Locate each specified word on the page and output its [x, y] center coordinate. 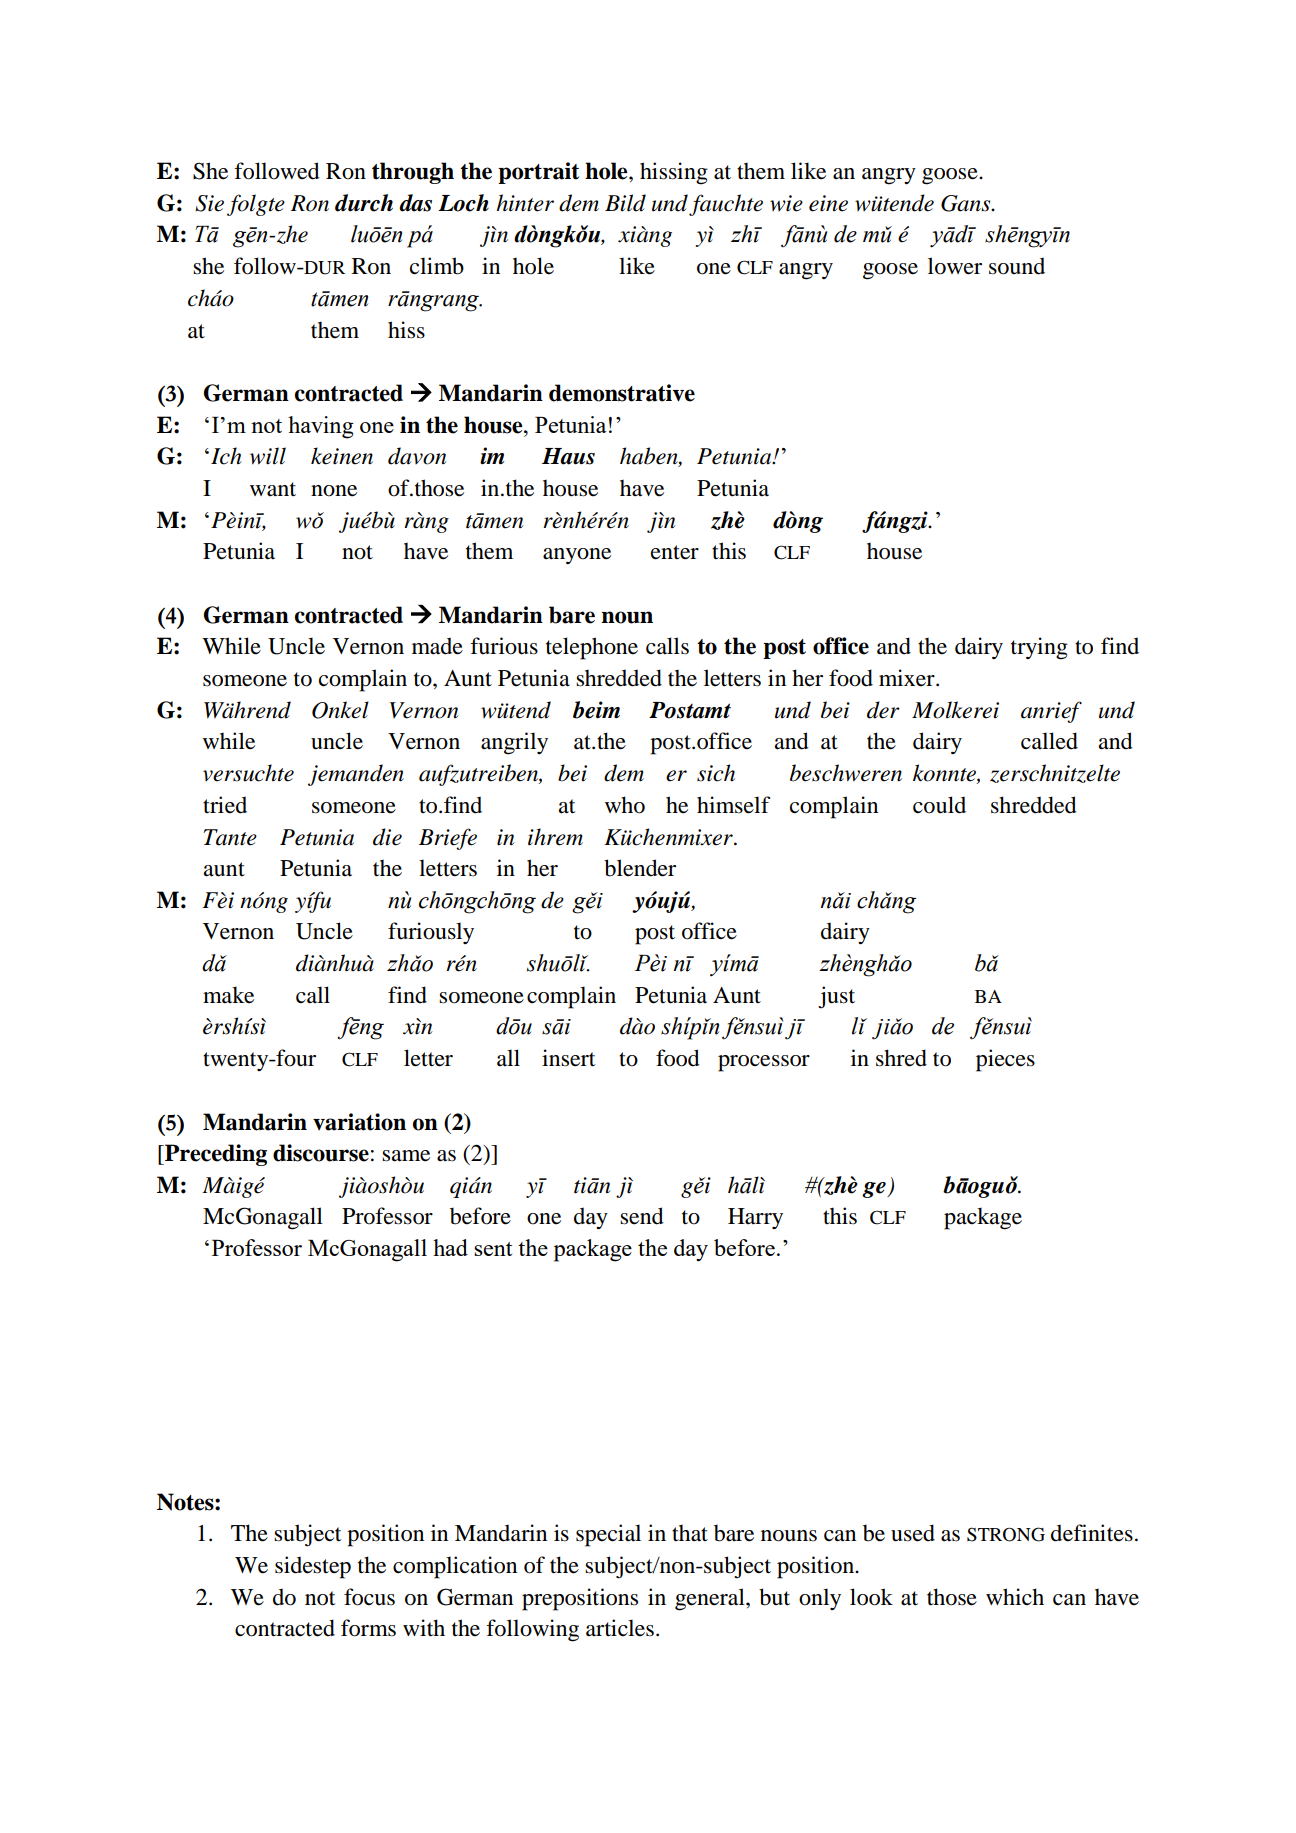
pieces [1005, 1060]
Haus [568, 456]
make [228, 995]
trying [1039, 648]
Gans [967, 203]
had [450, 1247]
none [334, 491]
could [939, 805]
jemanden [356, 775]
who [625, 805]
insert [568, 1058]
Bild [625, 203]
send [642, 1216]
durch [364, 203]
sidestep [313, 1567]
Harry [755, 1218]
